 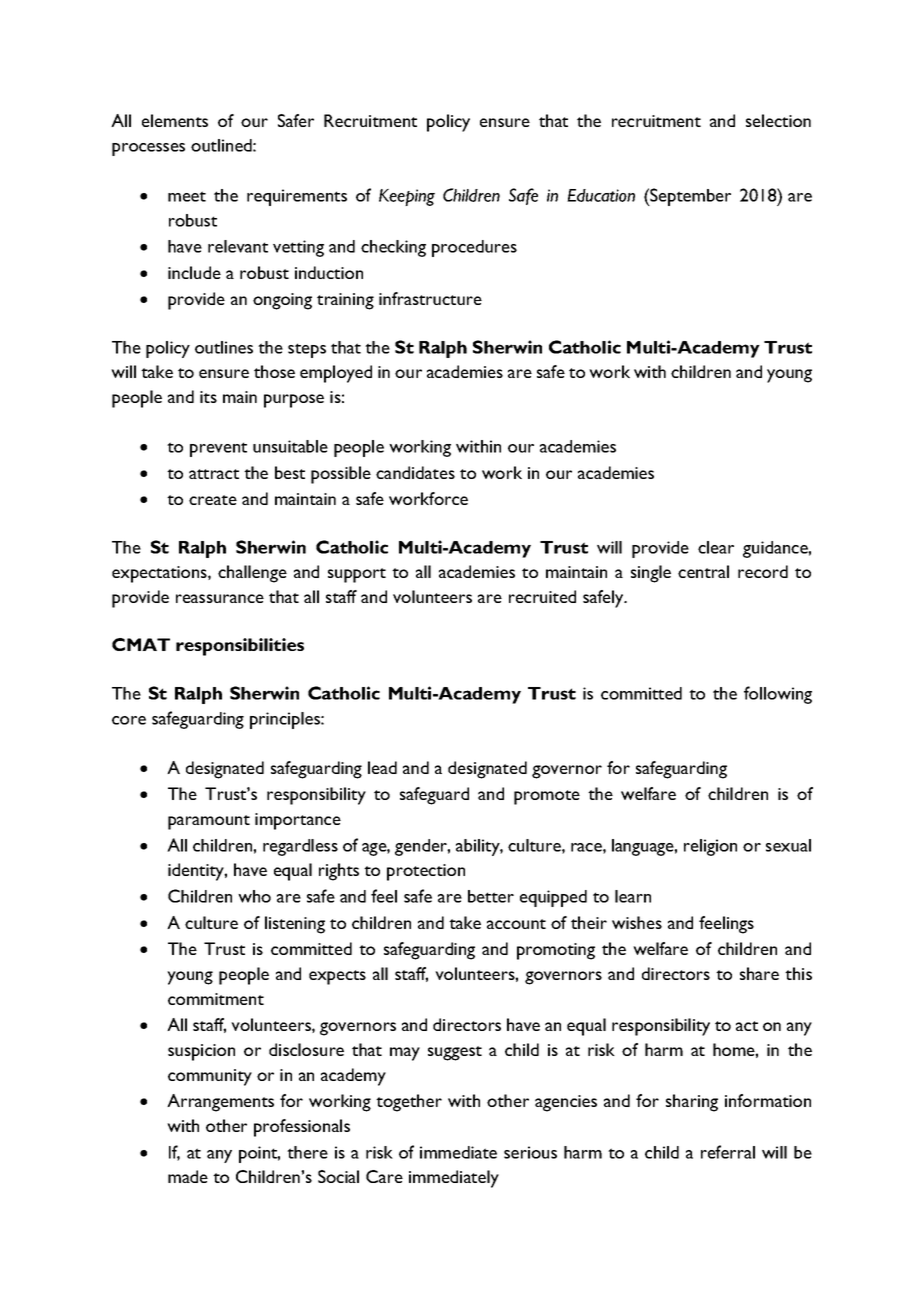 I want to click on made, so click(x=188, y=1176).
